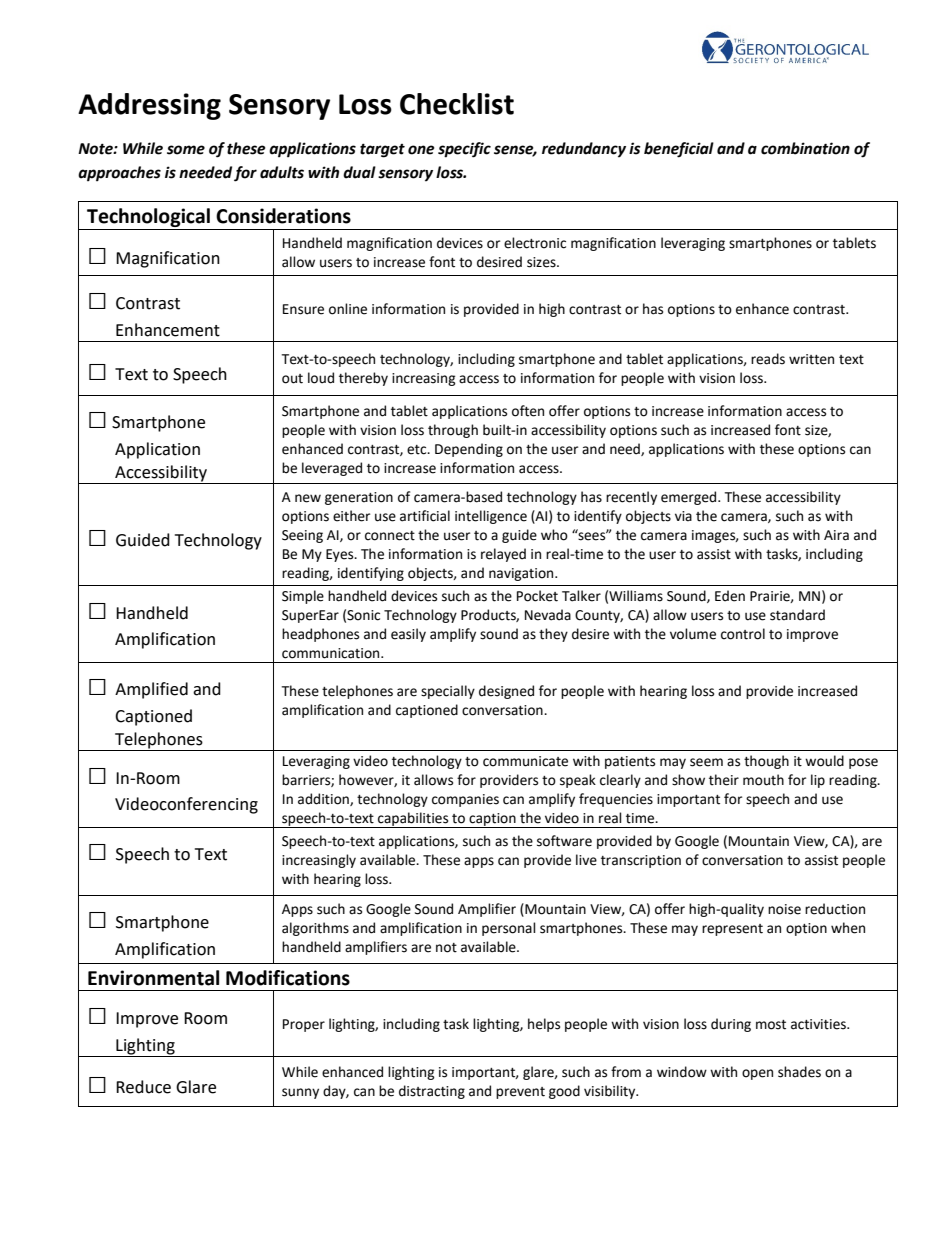 The width and height of the screenshot is (952, 1233). I want to click on mouth, so click(763, 780).
